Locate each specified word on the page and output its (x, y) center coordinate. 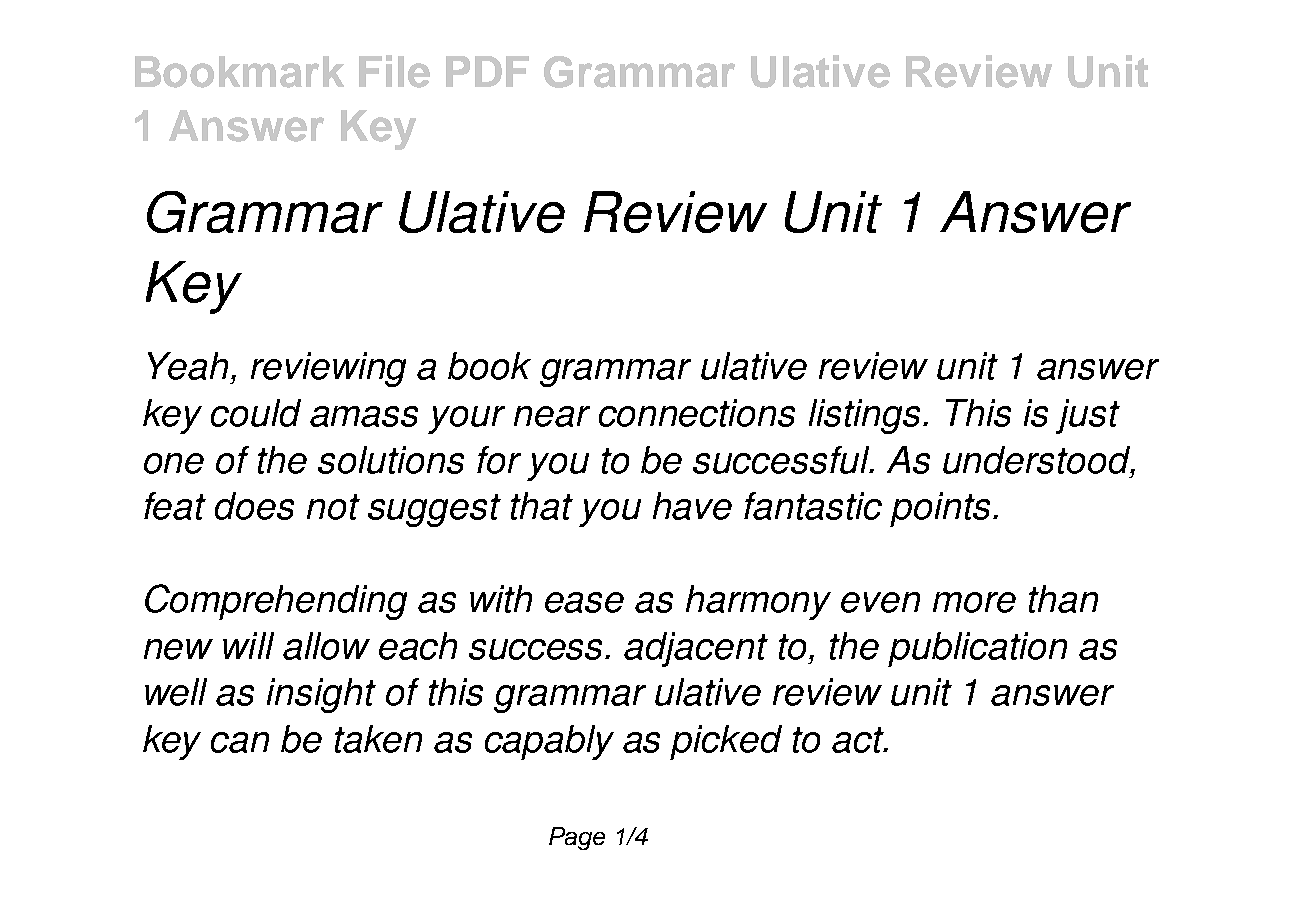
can (240, 742)
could (256, 413)
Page (577, 838)
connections (697, 413)
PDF (487, 71)
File (394, 71)
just (1088, 416)
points (942, 509)
